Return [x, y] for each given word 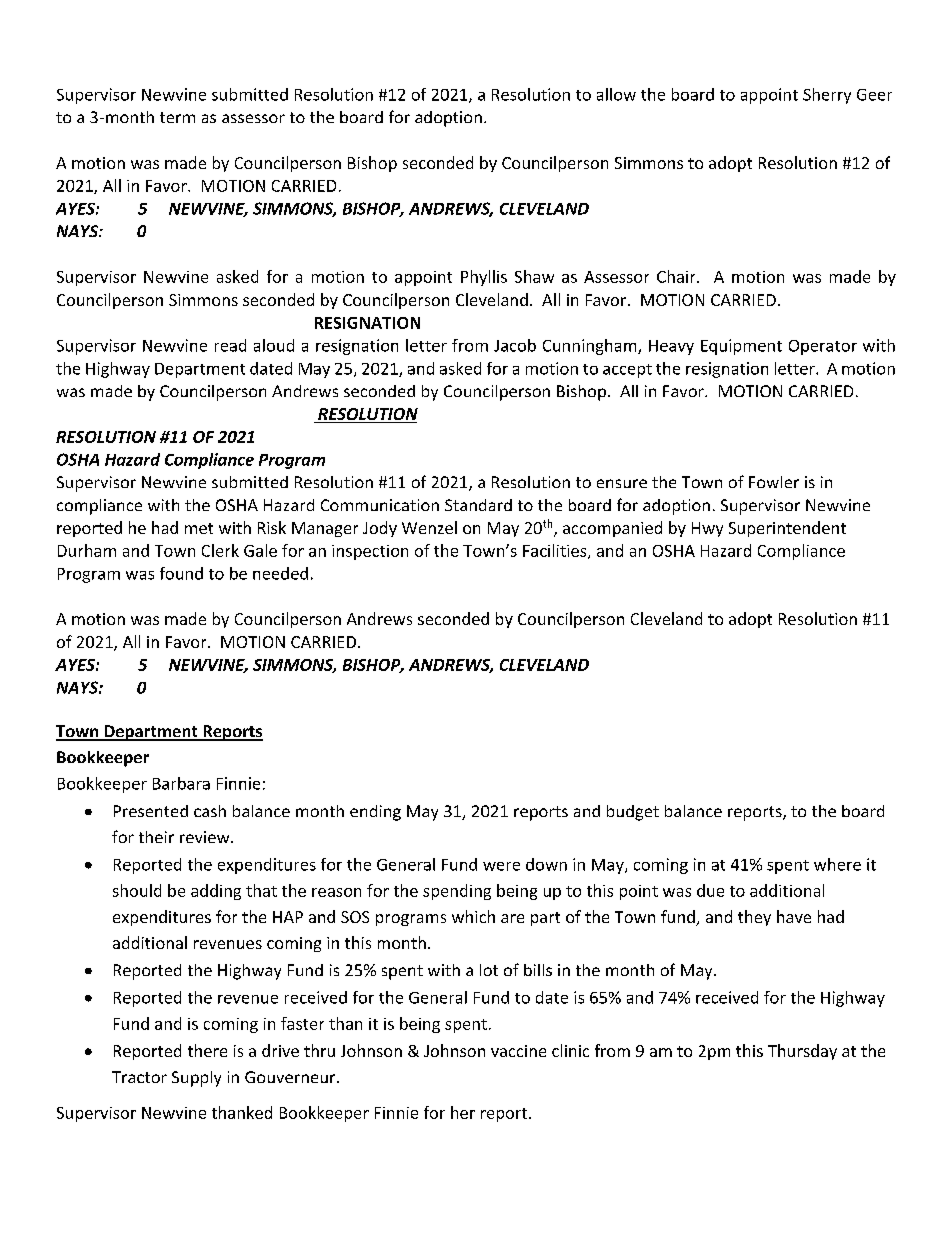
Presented [151, 811]
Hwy [707, 529]
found [181, 573]
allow [616, 94]
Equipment [741, 347]
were [501, 866]
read [230, 345]
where [837, 864]
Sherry [827, 96]
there [207, 1050]
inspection [370, 552]
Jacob [515, 345]
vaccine [518, 1051]
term [177, 117]
